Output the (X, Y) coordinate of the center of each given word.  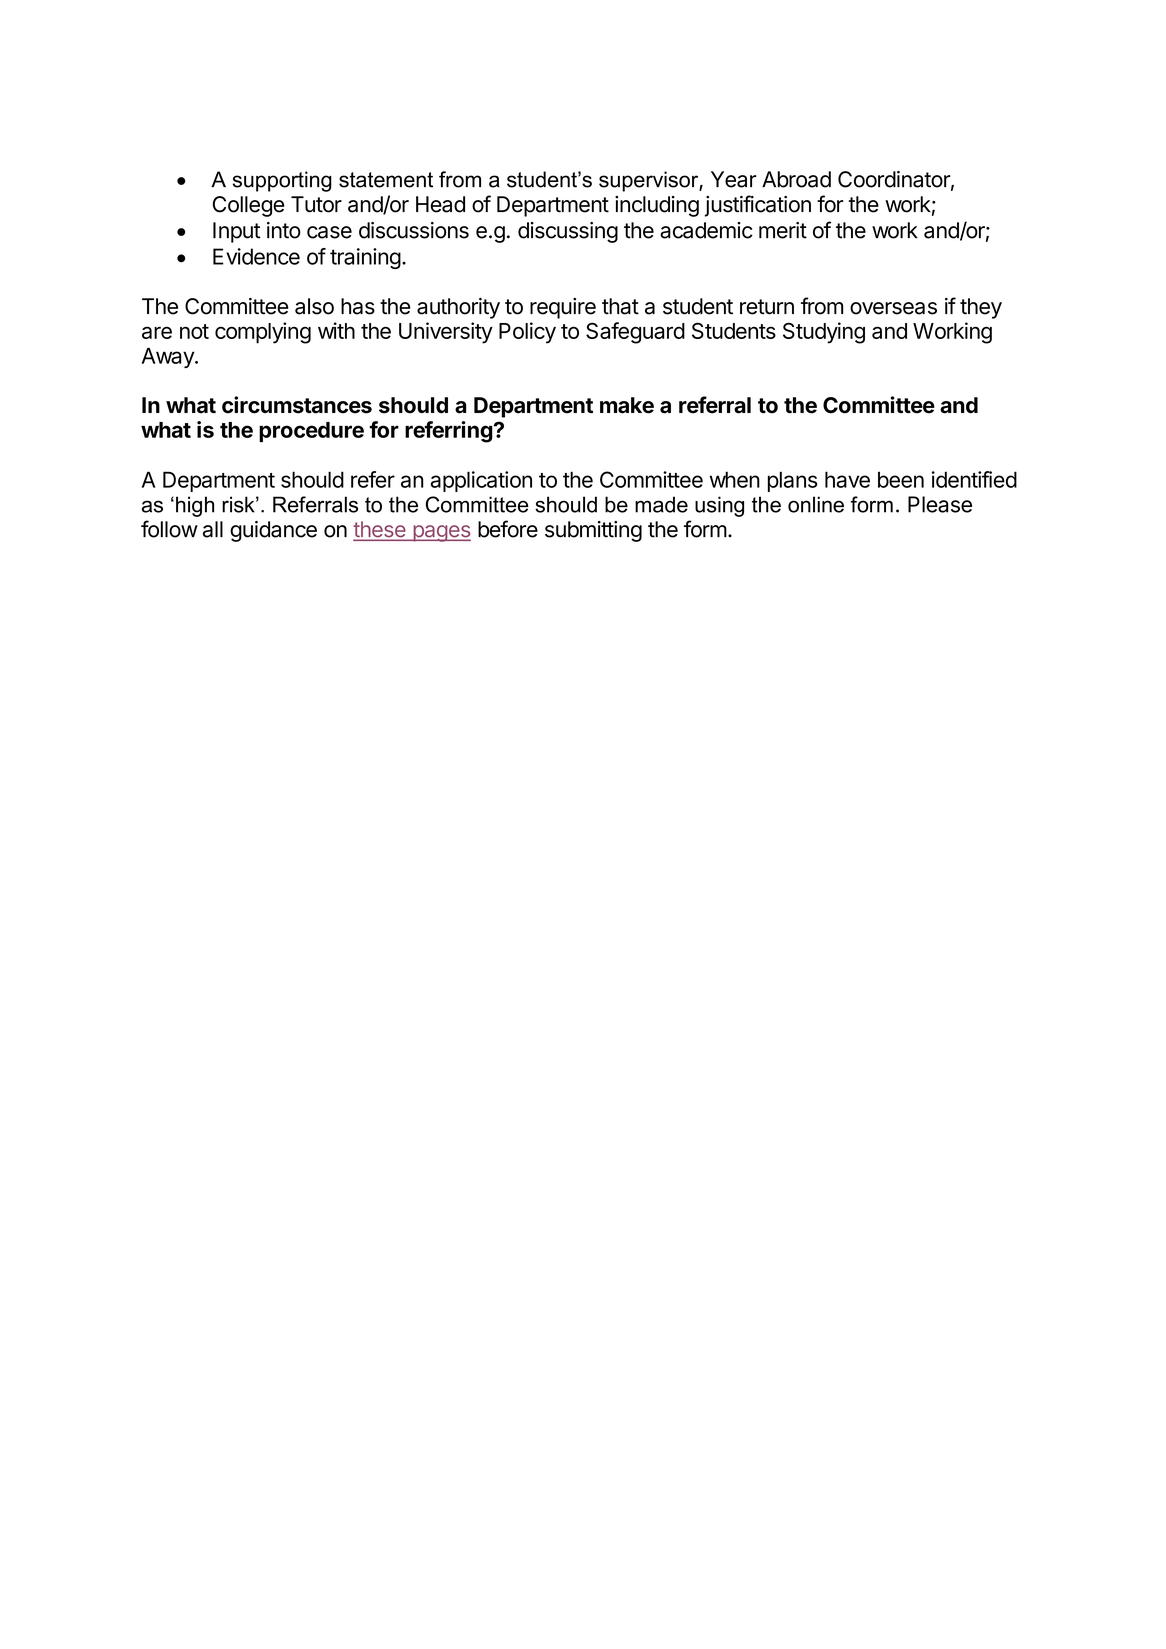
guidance (273, 531)
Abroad (796, 179)
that (620, 306)
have (847, 479)
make (627, 405)
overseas (893, 308)
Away (169, 358)
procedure (311, 432)
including (657, 206)
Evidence (256, 256)
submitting (593, 531)
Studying (824, 333)
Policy (527, 333)
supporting (282, 181)
